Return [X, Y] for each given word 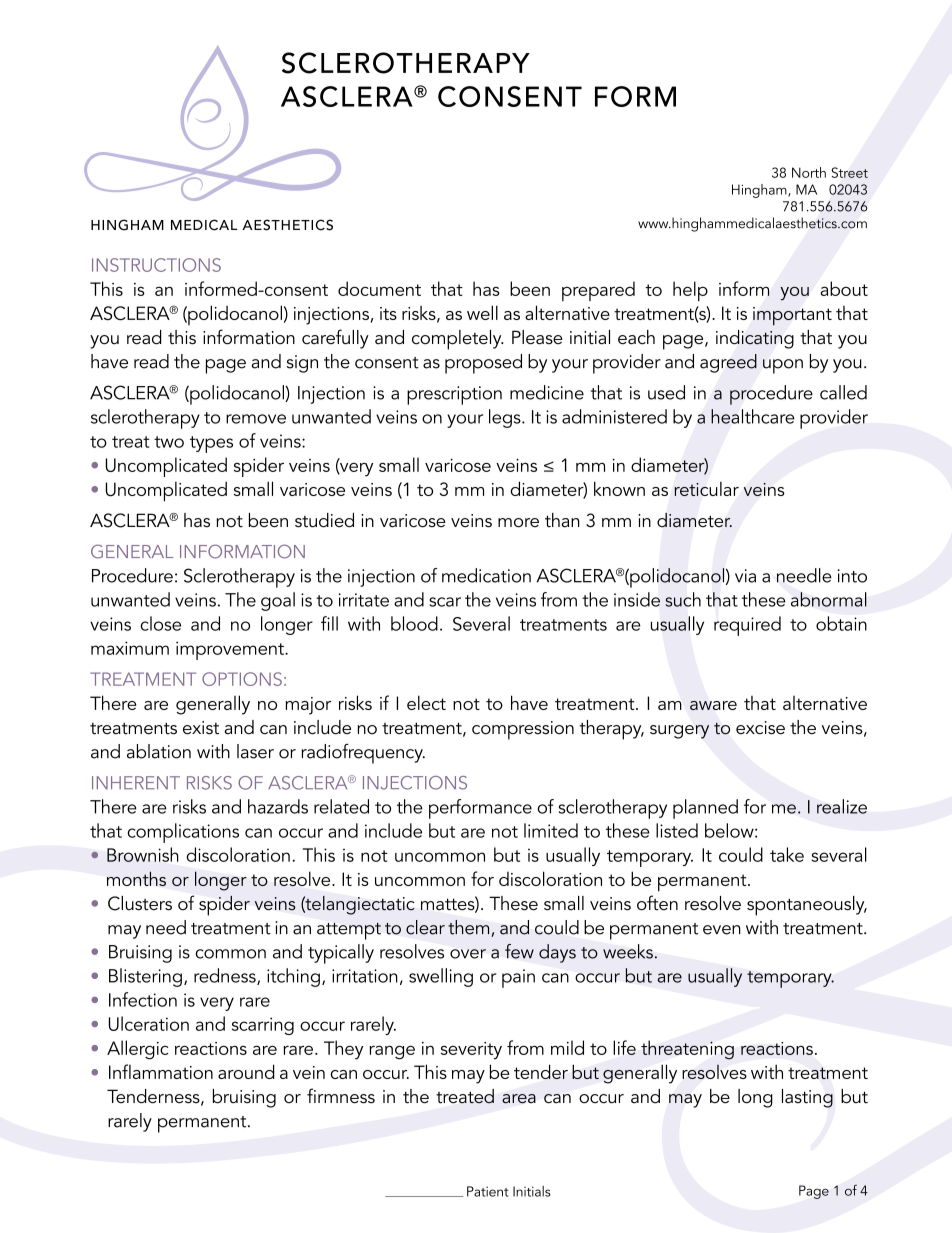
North [809, 172]
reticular [706, 489]
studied [324, 520]
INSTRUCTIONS [156, 265]
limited [551, 830]
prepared [598, 291]
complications [183, 833]
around [246, 1071]
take [787, 854]
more [518, 523]
